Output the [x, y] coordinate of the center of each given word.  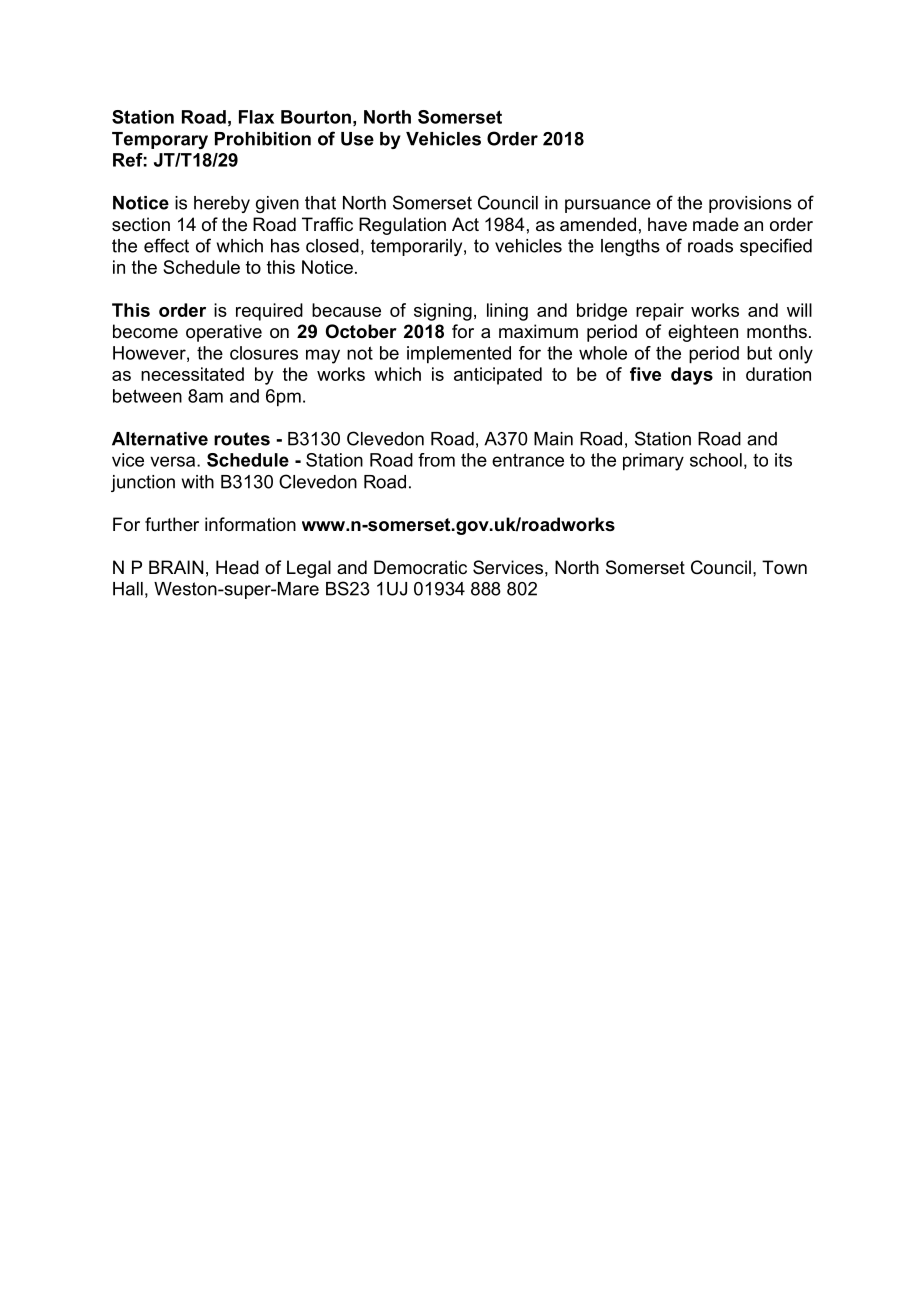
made [716, 224]
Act [465, 224]
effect [166, 245]
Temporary [160, 140]
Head [237, 567]
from [436, 460]
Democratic [420, 567]
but [759, 353]
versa [174, 461]
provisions [750, 204]
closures [264, 353]
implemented [459, 355]
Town [784, 567]
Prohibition [263, 139]
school [716, 460]
